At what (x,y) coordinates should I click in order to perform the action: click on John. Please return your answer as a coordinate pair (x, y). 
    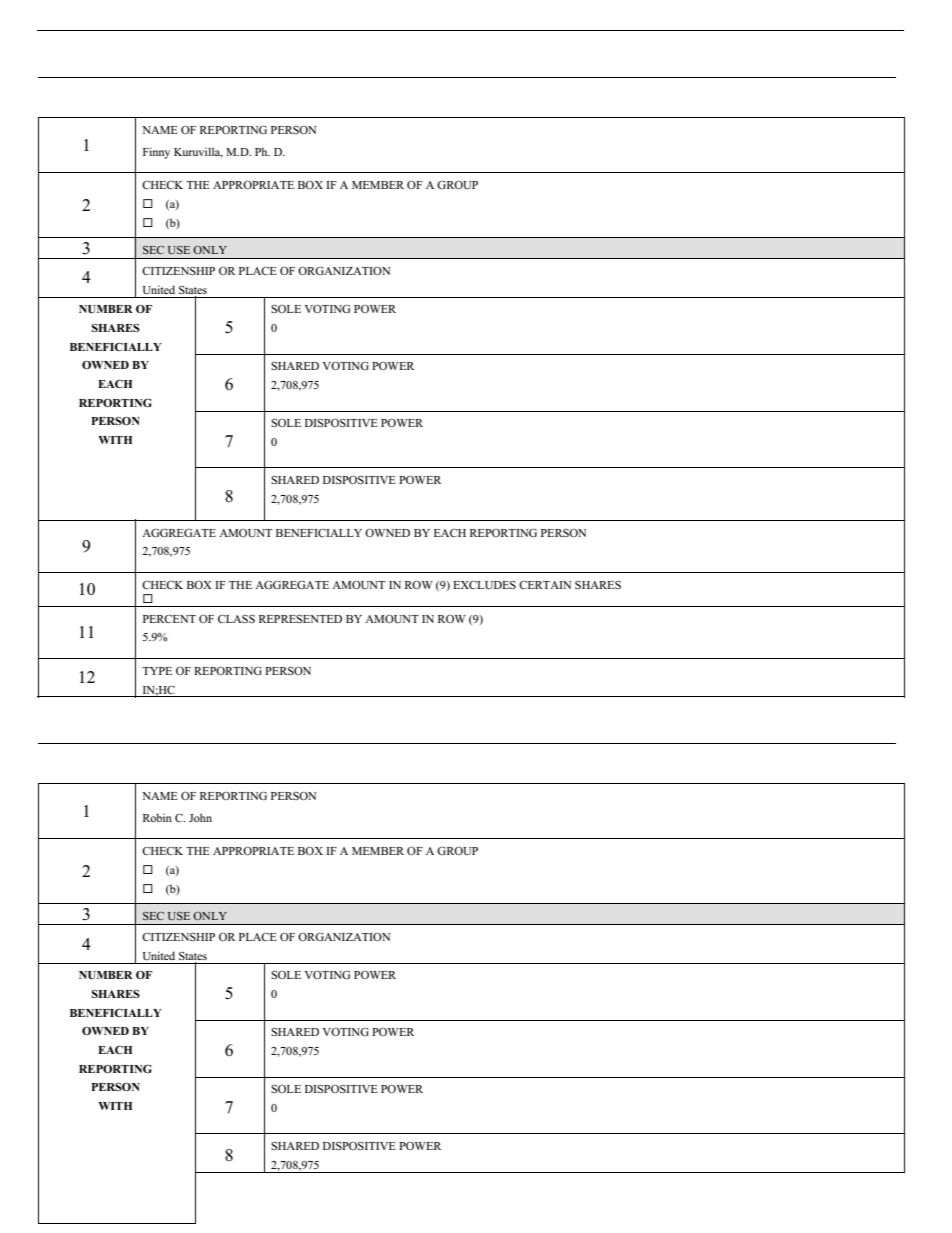
    Looking at the image, I should click on (200, 817).
